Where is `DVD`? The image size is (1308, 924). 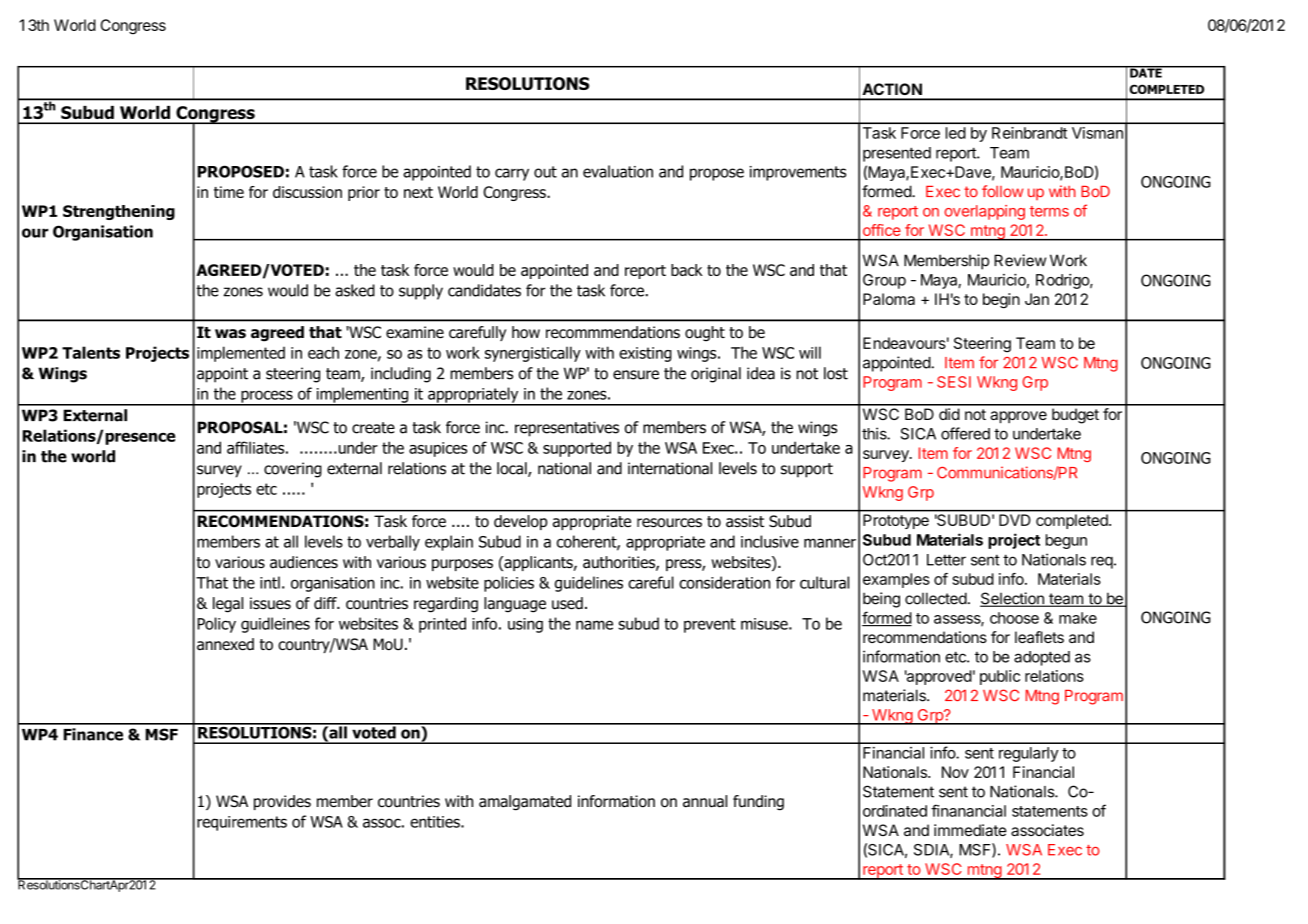 DVD is located at coordinates (1015, 520).
